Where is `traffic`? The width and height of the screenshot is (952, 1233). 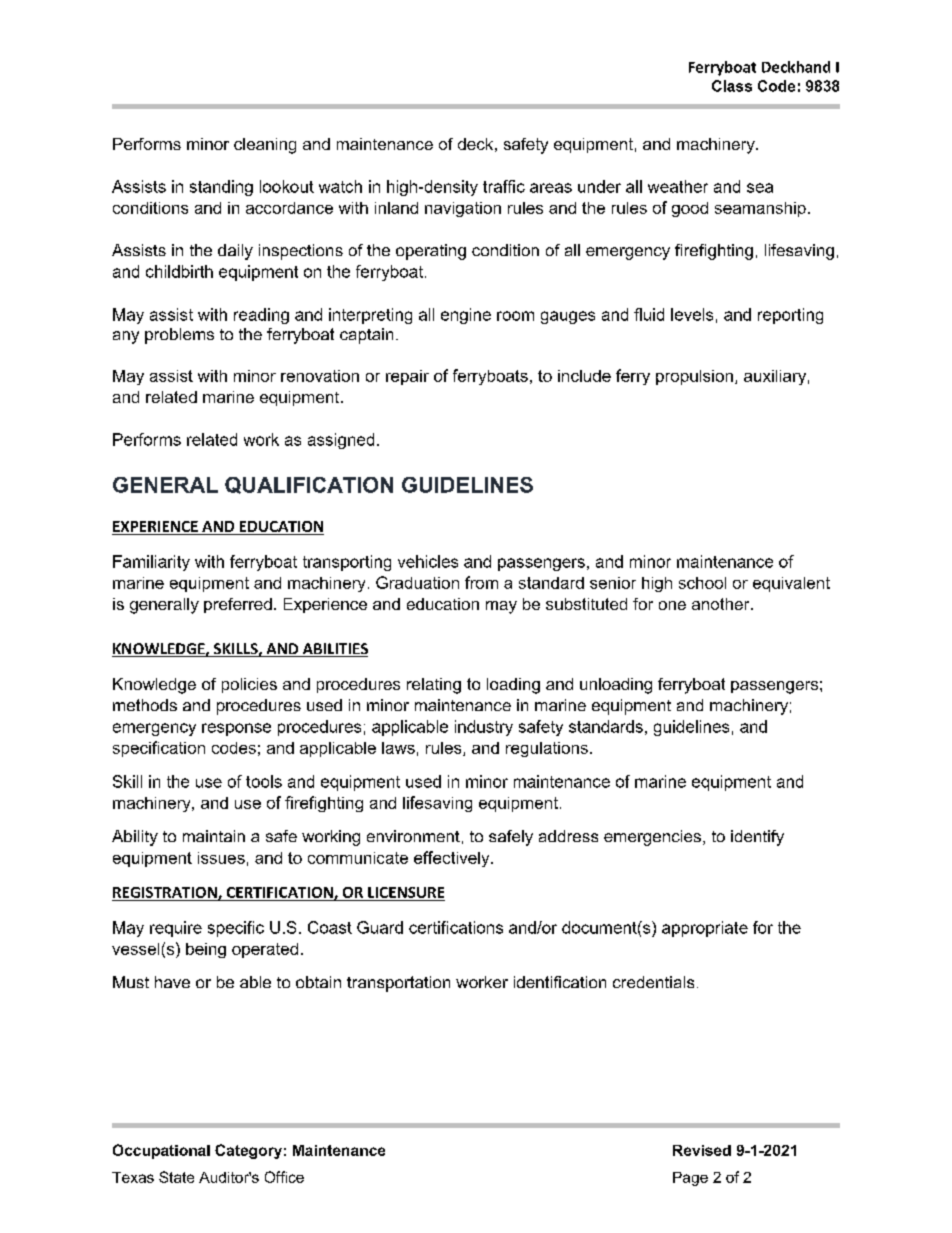
traffic is located at coordinates (504, 186).
